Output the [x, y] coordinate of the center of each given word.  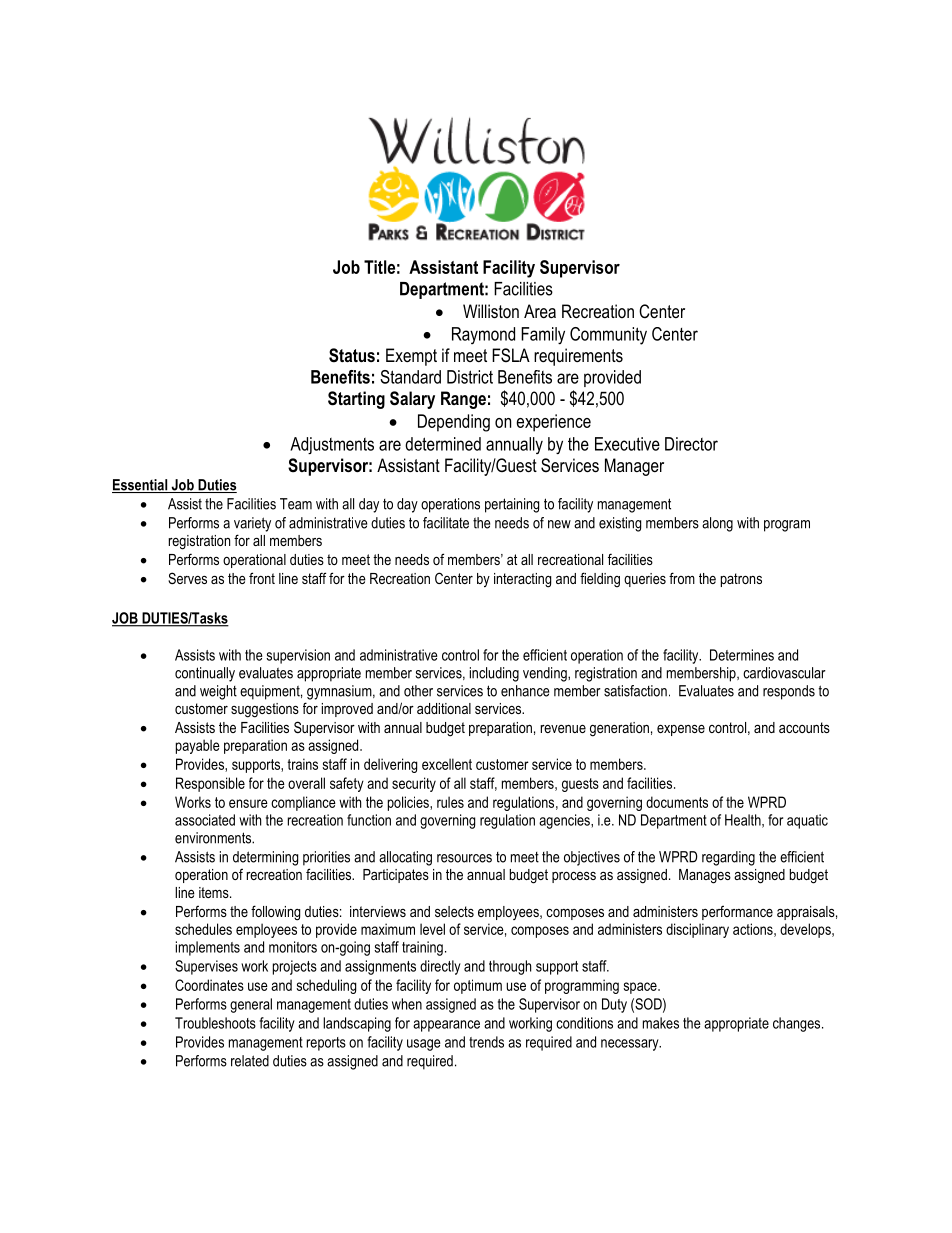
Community [608, 336]
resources [464, 858]
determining [265, 858]
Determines [742, 655]
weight [218, 692]
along [717, 524]
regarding [728, 858]
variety [252, 524]
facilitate [446, 523]
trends [486, 1042]
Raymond [483, 335]
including [494, 674]
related [250, 1061]
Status [352, 355]
